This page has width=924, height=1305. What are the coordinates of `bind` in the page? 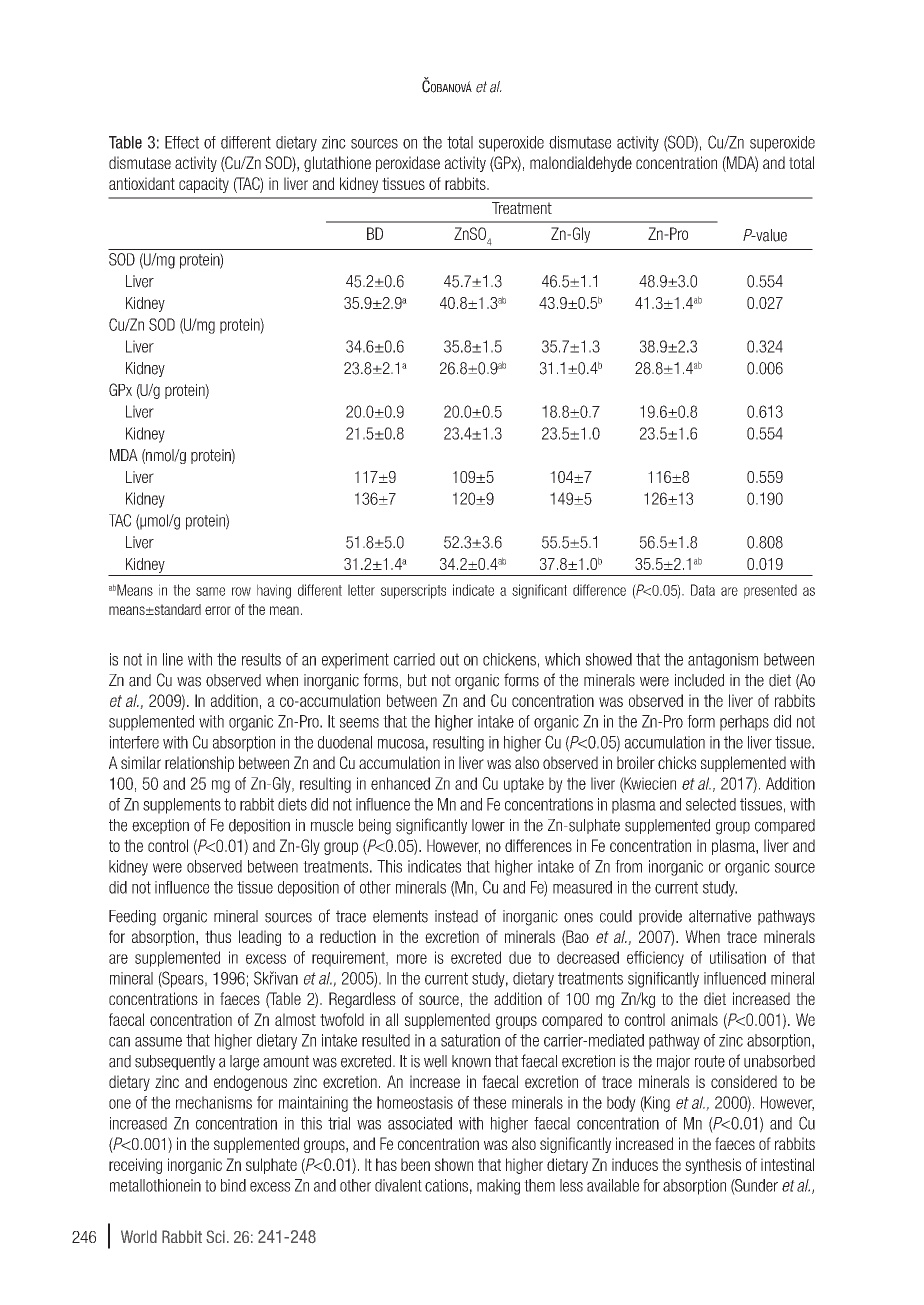 It's located at (233, 1185).
